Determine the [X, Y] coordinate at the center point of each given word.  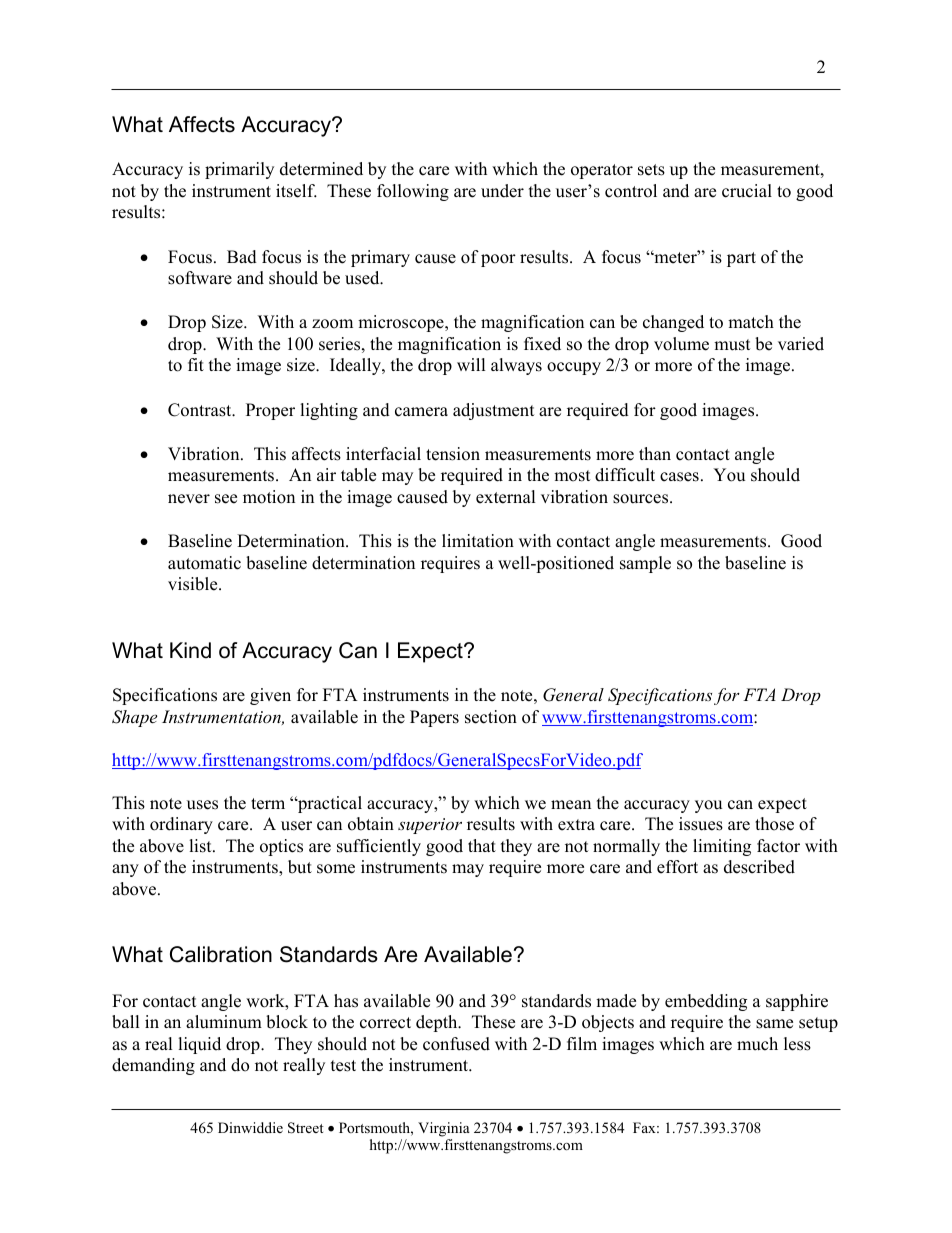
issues [701, 824]
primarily [239, 170]
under [502, 191]
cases [679, 477]
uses [202, 805]
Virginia [444, 1129]
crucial [747, 191]
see [226, 499]
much [757, 1044]
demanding [153, 1066]
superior [430, 826]
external [506, 497]
